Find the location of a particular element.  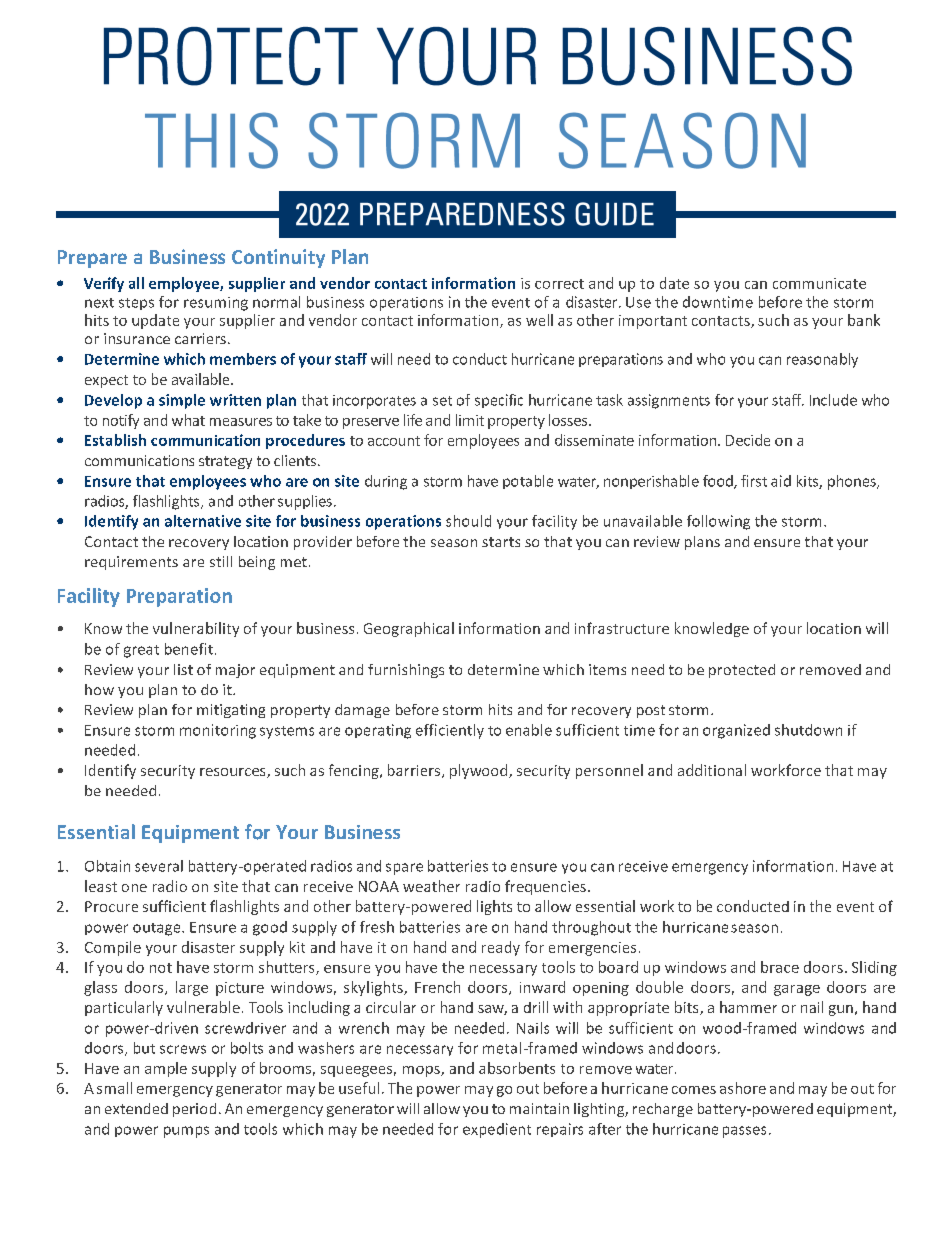

resuming is located at coordinates (216, 304).
